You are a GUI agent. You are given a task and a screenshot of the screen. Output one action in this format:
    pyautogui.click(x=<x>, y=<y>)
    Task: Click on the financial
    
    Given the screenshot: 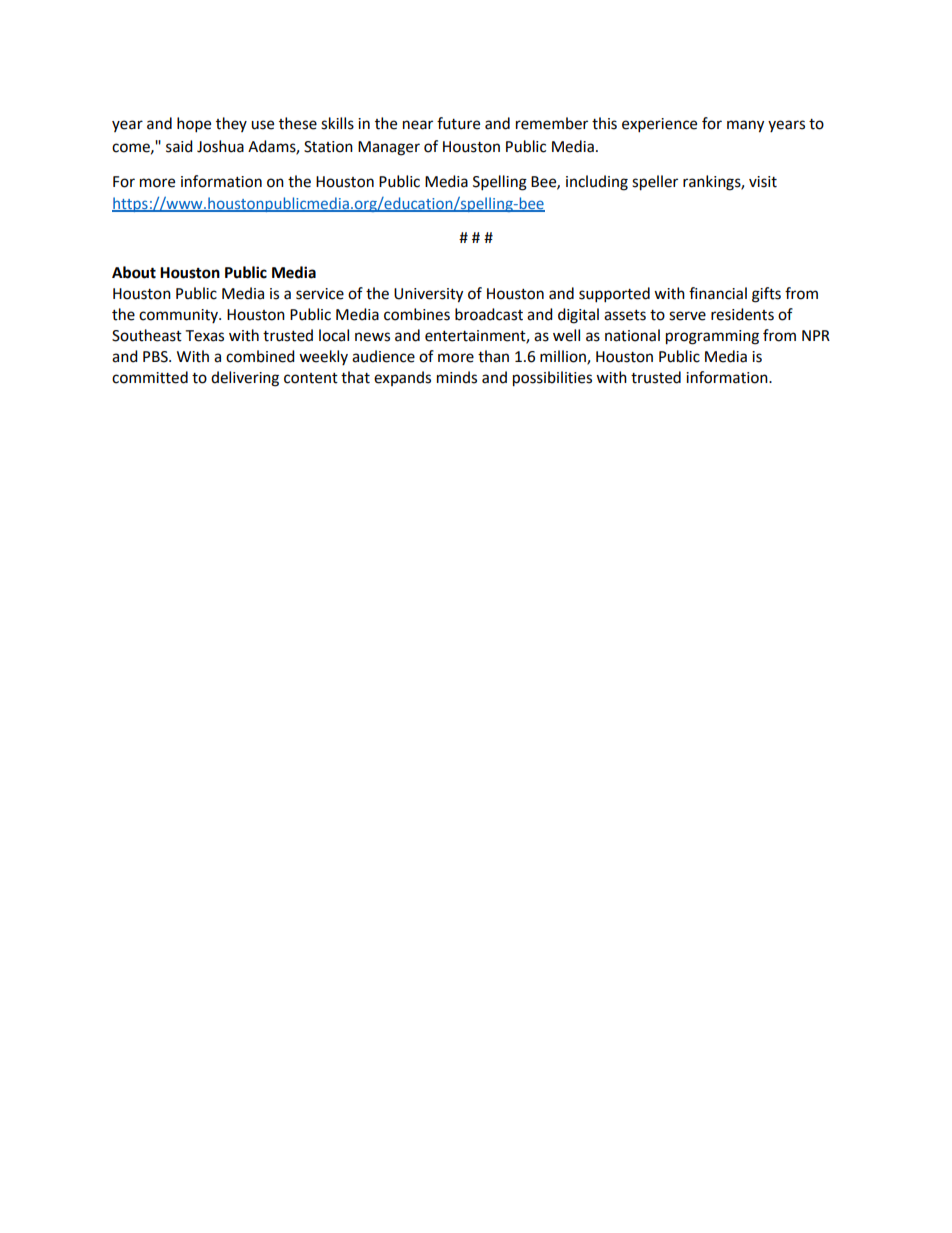 What is the action you would take?
    pyautogui.click(x=718, y=293)
